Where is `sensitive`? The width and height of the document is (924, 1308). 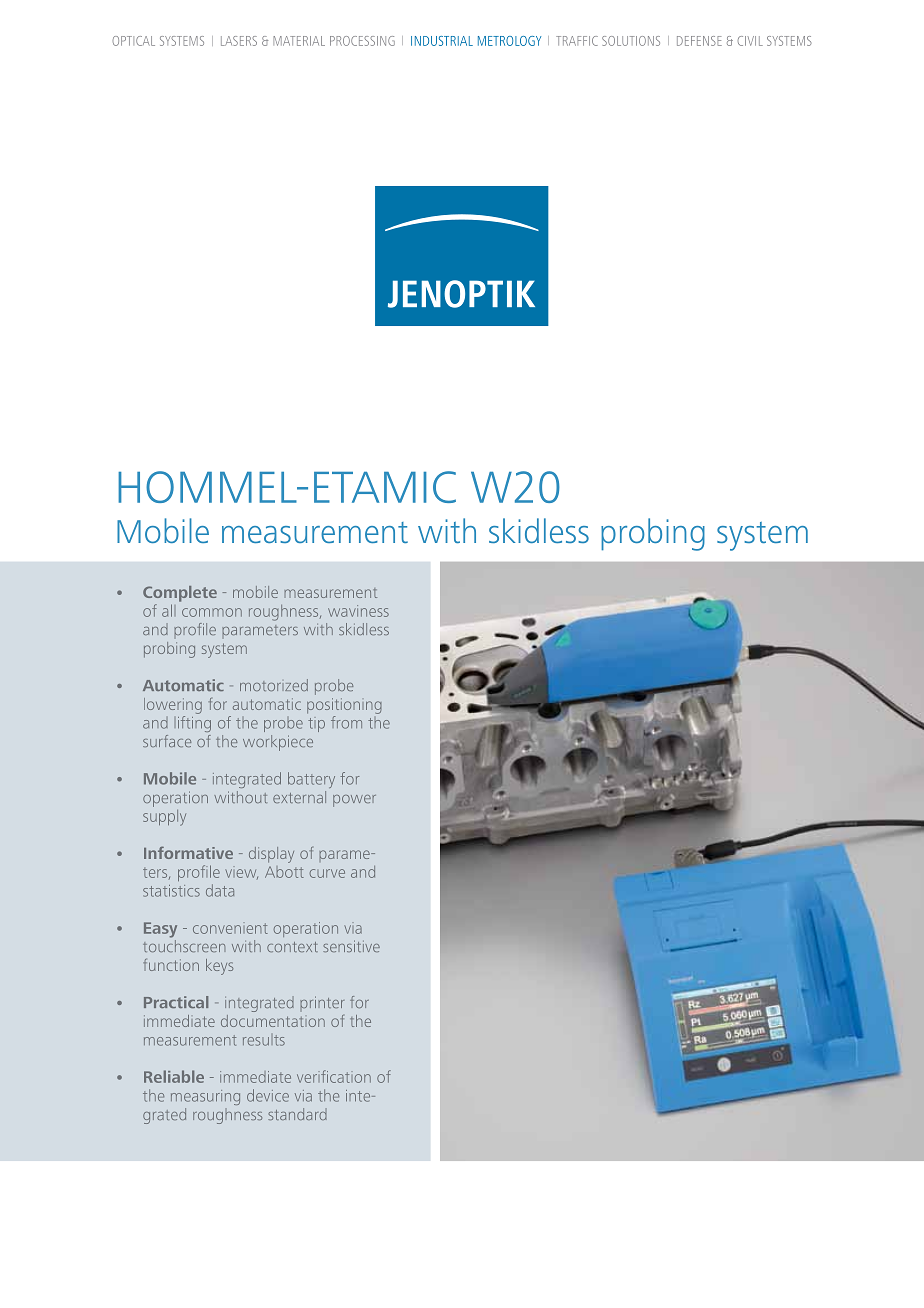 sensitive is located at coordinates (351, 946).
